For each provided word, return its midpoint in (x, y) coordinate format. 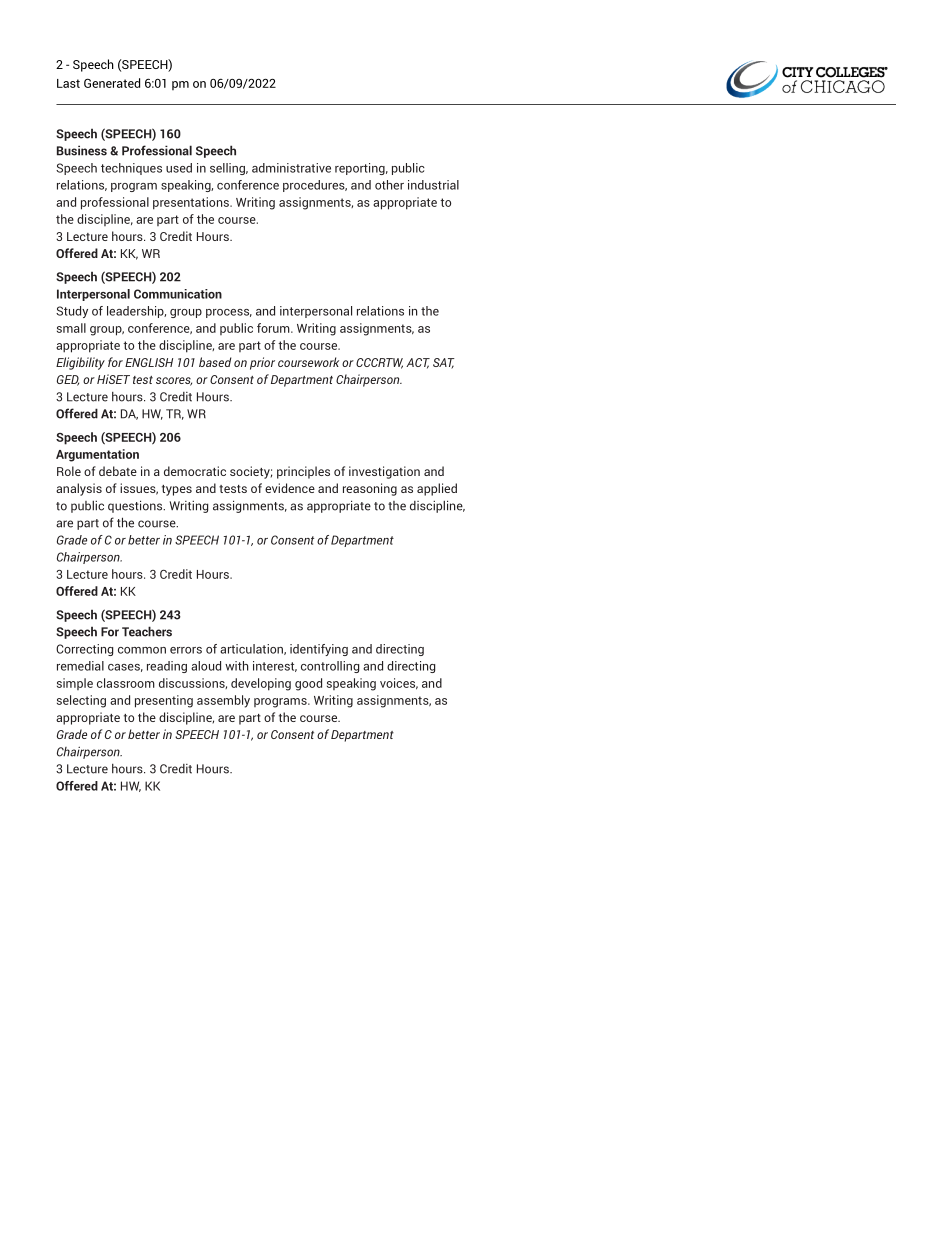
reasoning (370, 489)
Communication (178, 294)
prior (262, 363)
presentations (192, 203)
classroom (126, 683)
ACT (418, 363)
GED (68, 380)
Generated (112, 83)
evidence (290, 488)
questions (136, 506)
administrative (291, 168)
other (389, 185)
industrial (433, 185)
